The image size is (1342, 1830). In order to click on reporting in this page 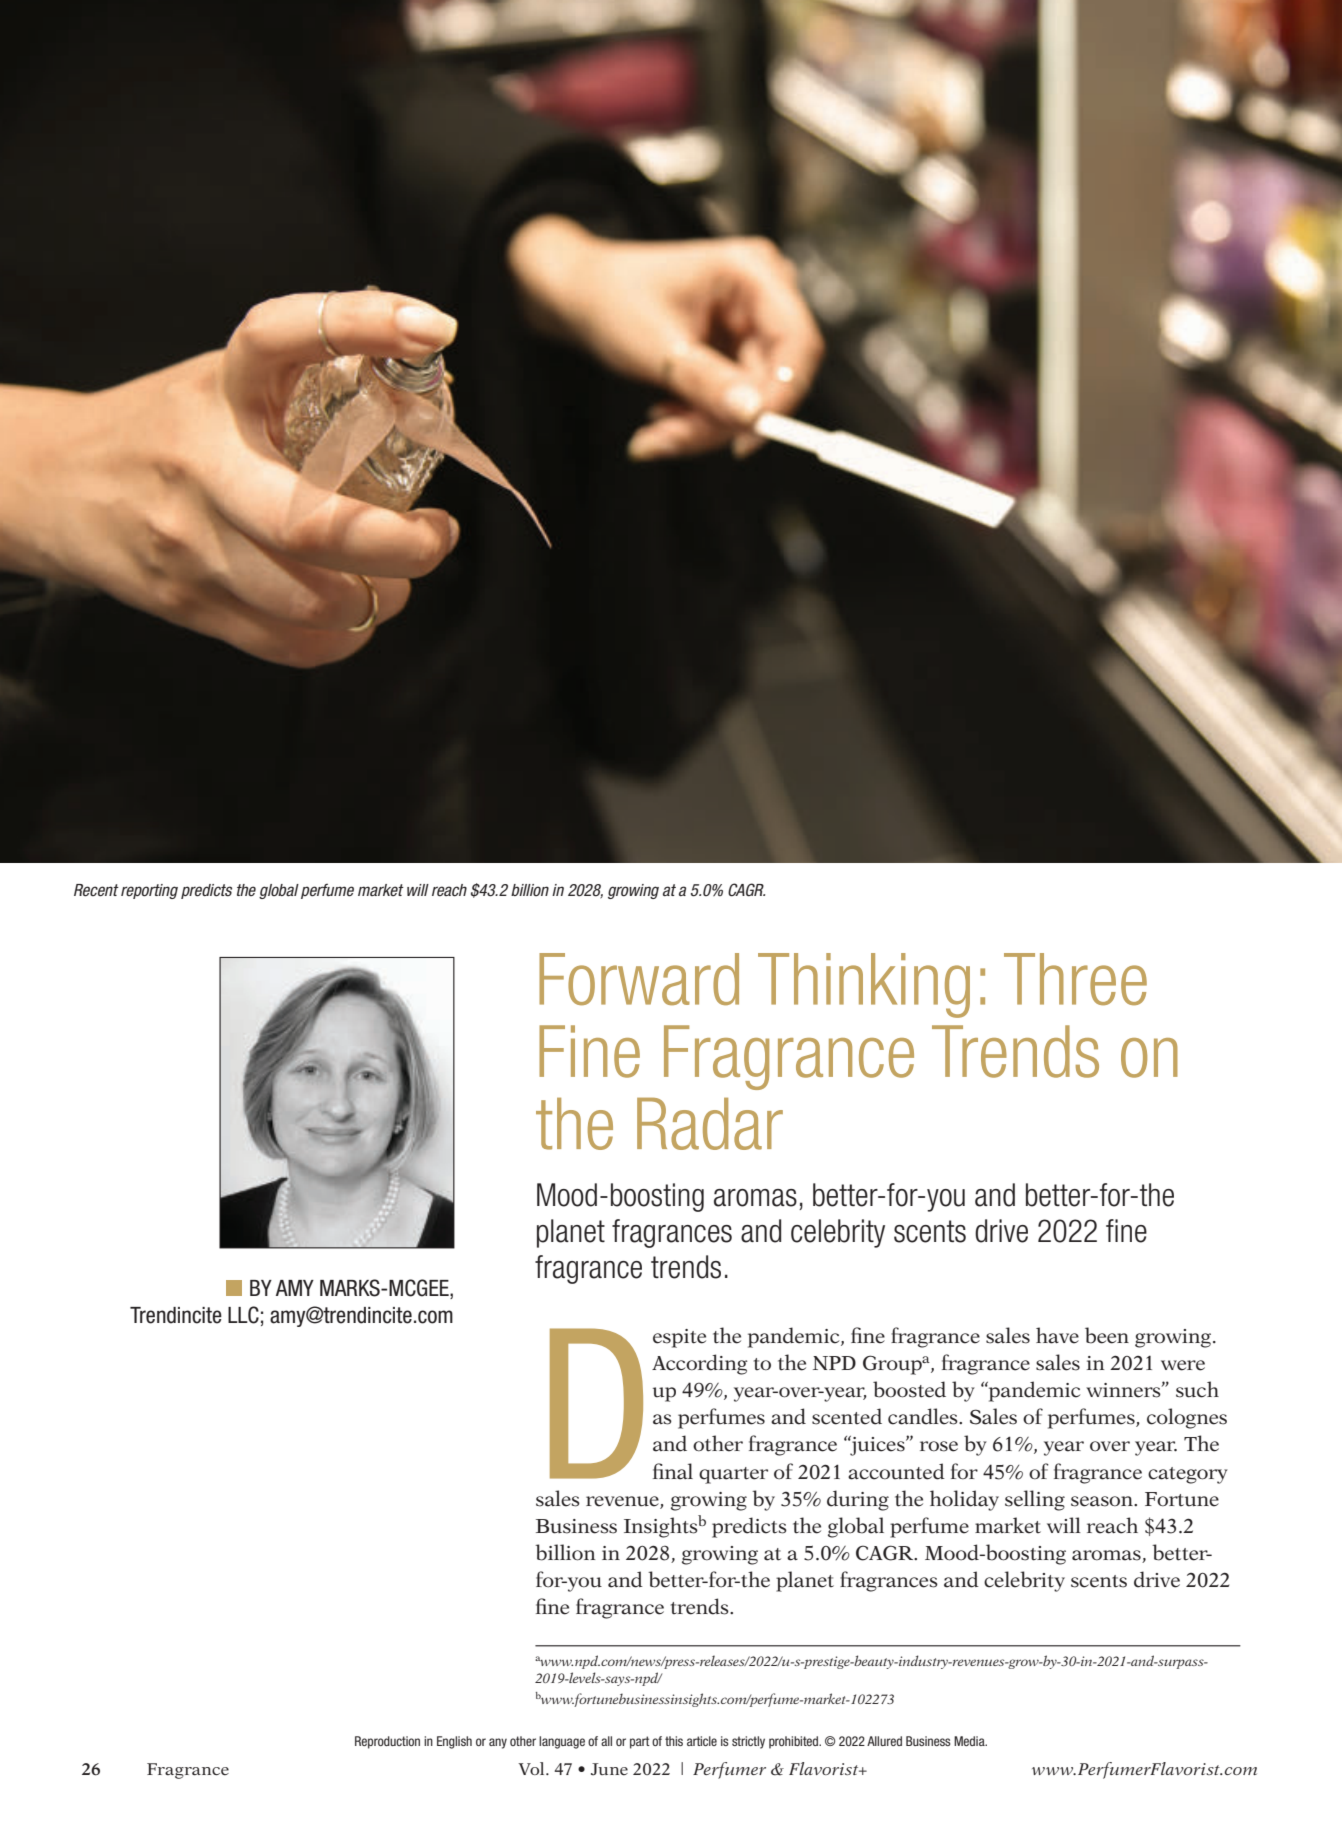, I will do `click(149, 891)`.
